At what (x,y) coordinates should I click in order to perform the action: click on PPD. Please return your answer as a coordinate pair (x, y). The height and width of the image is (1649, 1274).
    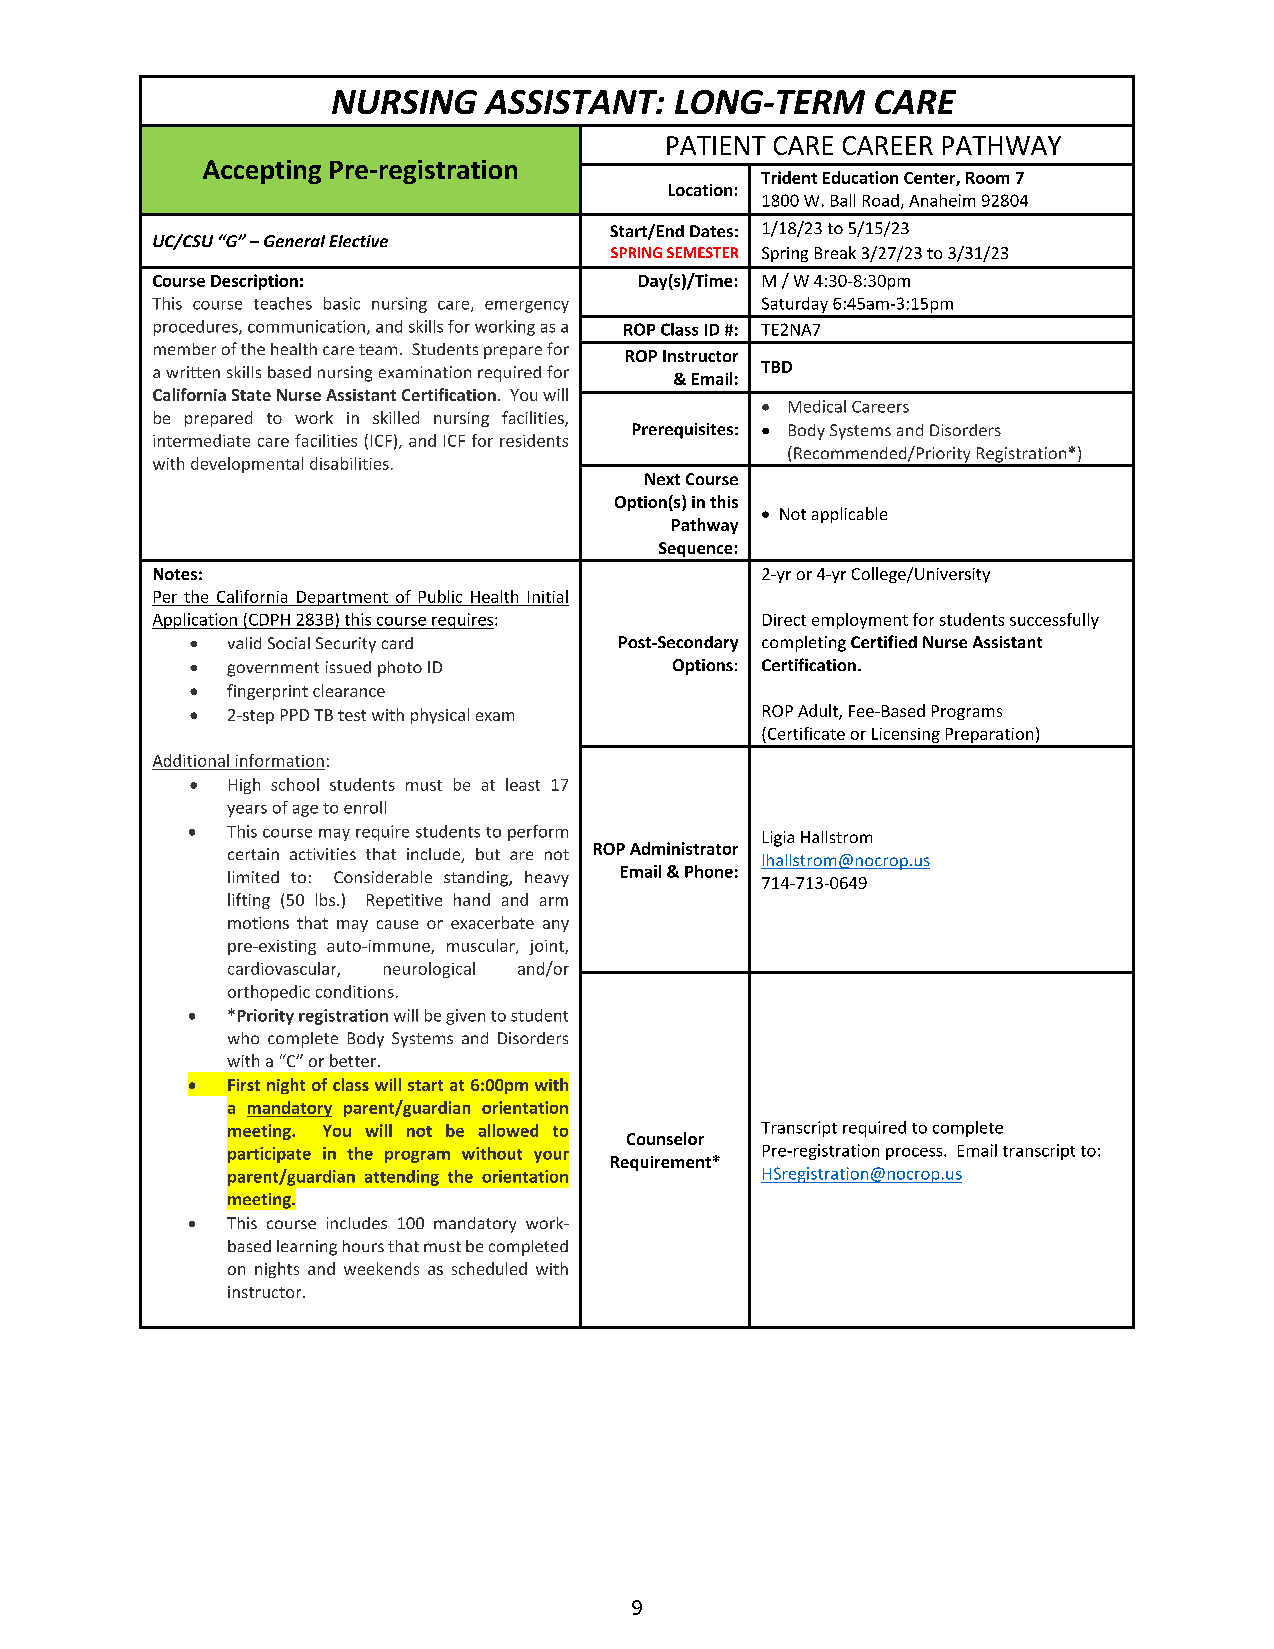
    Looking at the image, I should click on (295, 715).
